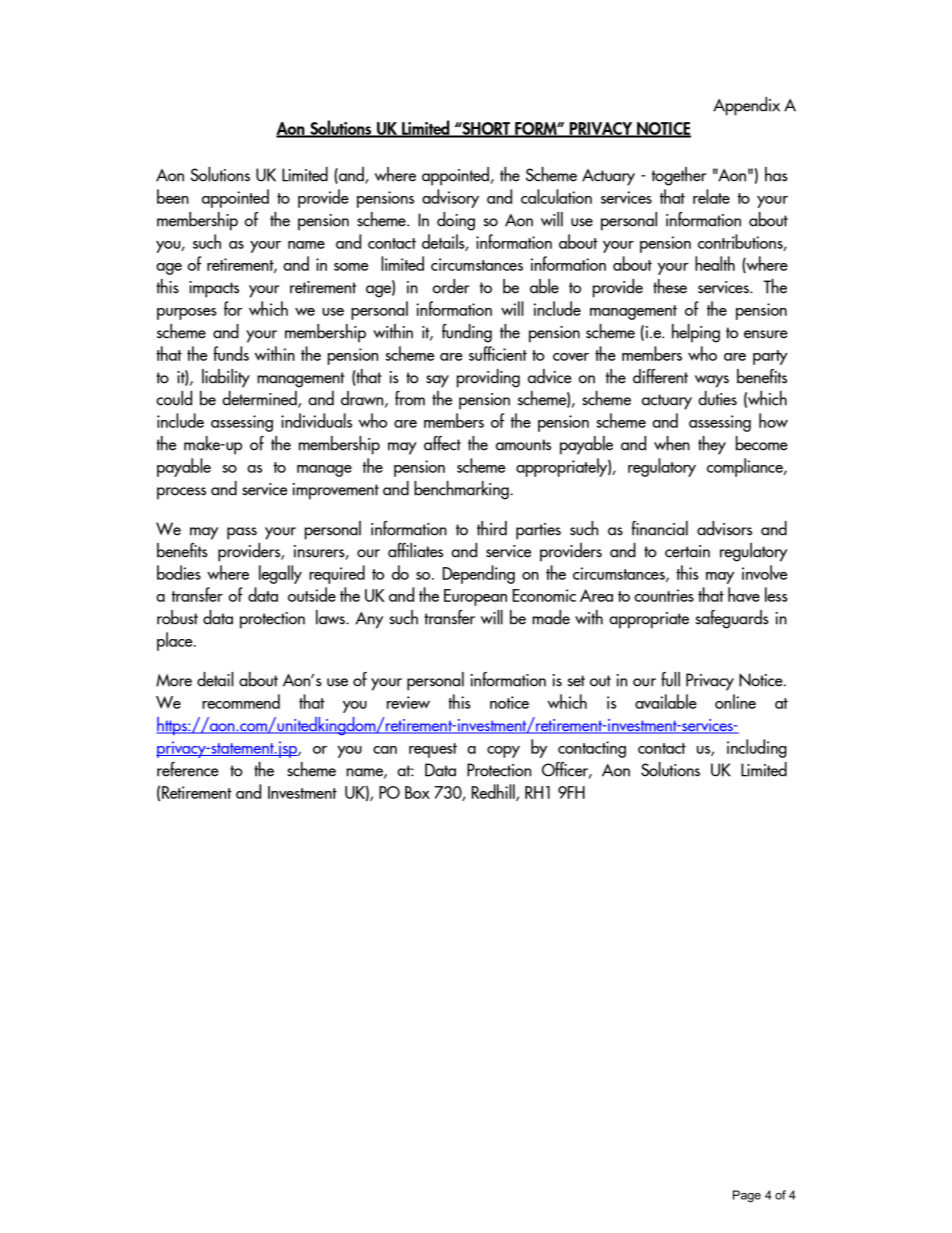 Image resolution: width=952 pixels, height=1233 pixels. What do you see at coordinates (417, 792) in the document?
I see `Box` at bounding box center [417, 792].
